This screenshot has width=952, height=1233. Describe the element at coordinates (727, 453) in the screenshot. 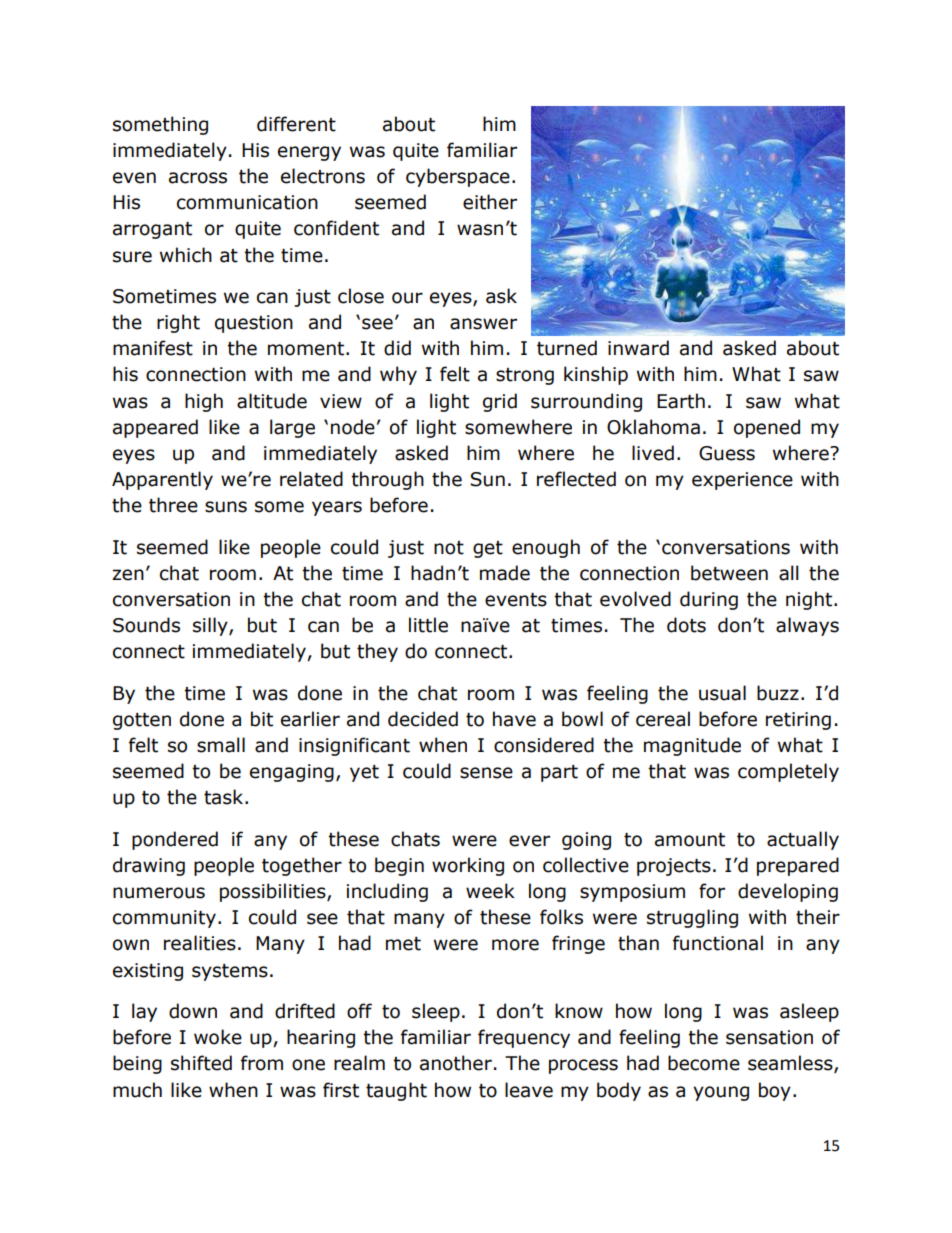

I see `Guess` at that location.
